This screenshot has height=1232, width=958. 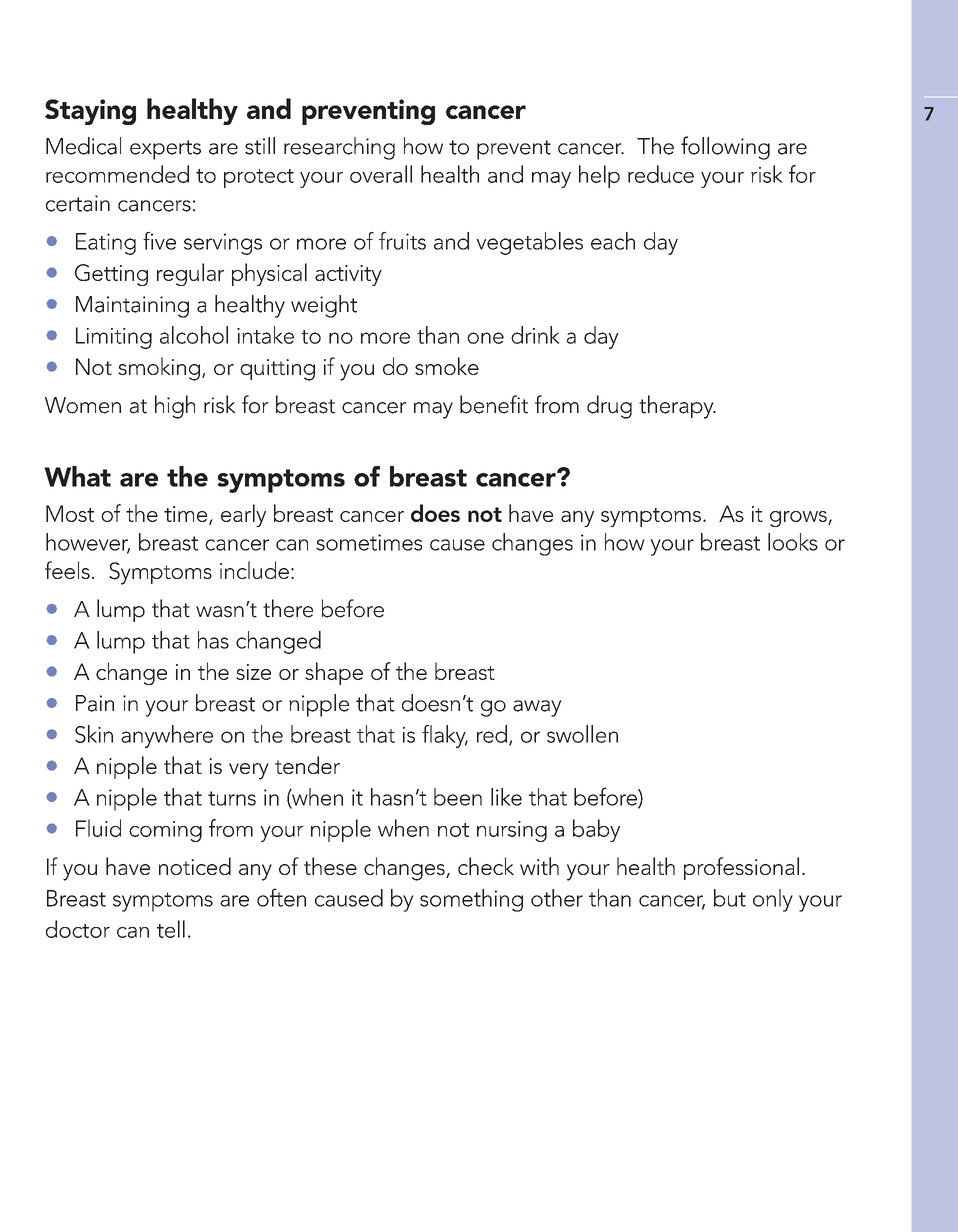 I want to click on therapy, so click(x=677, y=407).
